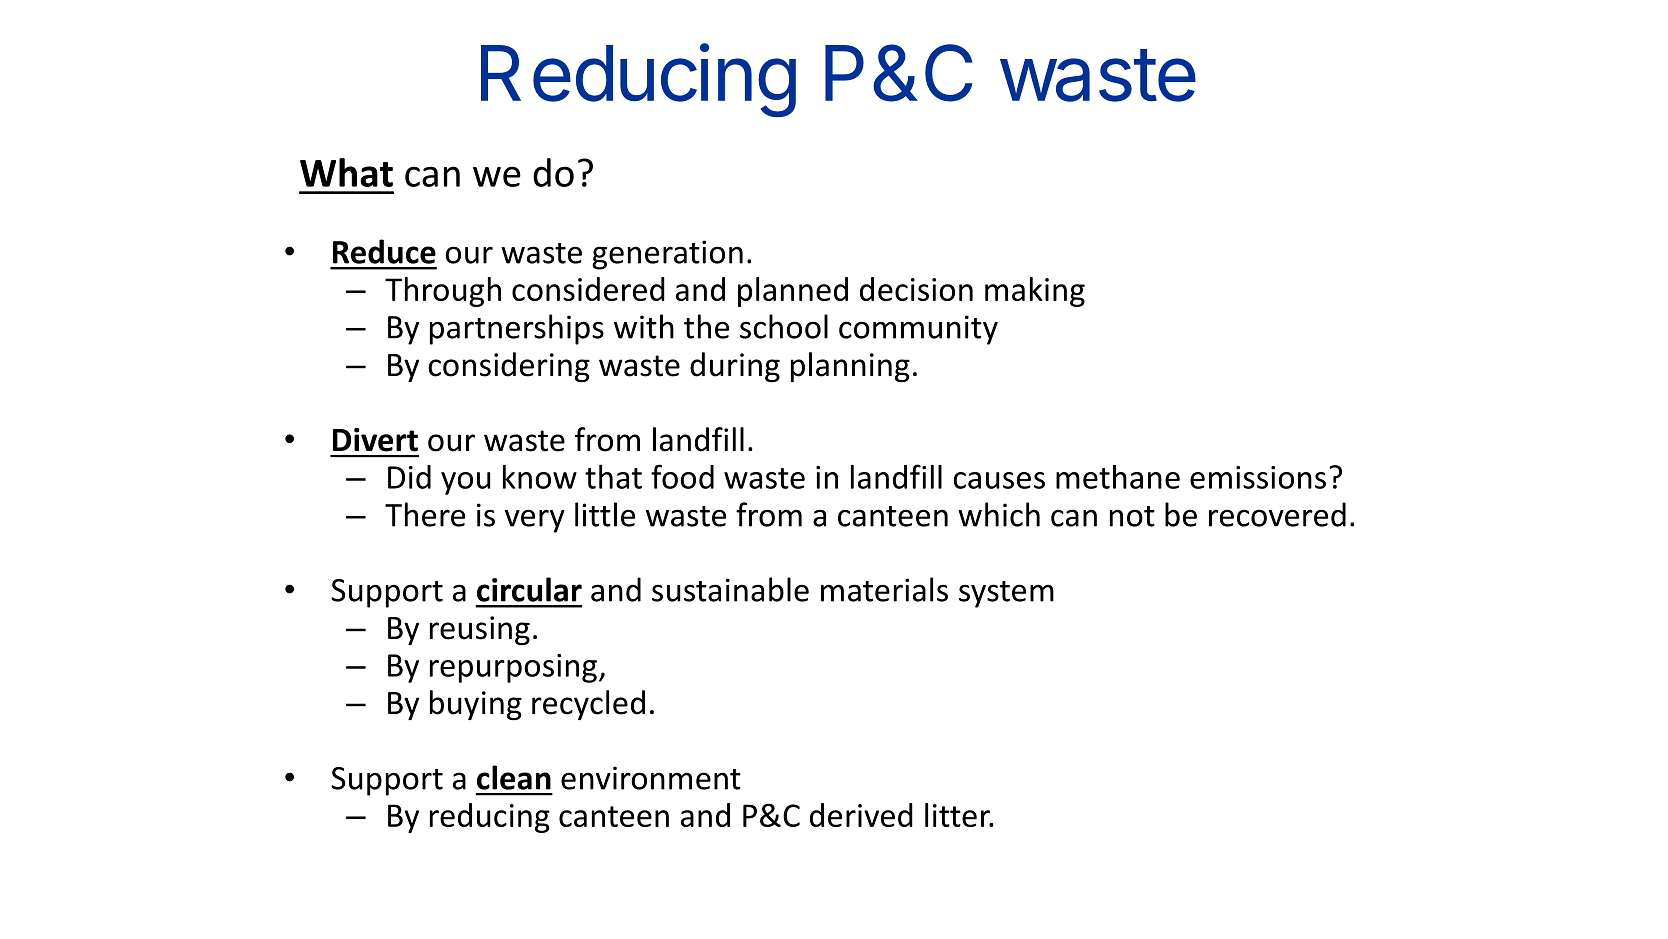 The width and height of the page is (1668, 939). What do you see at coordinates (514, 777) in the page?
I see `clean` at bounding box center [514, 777].
